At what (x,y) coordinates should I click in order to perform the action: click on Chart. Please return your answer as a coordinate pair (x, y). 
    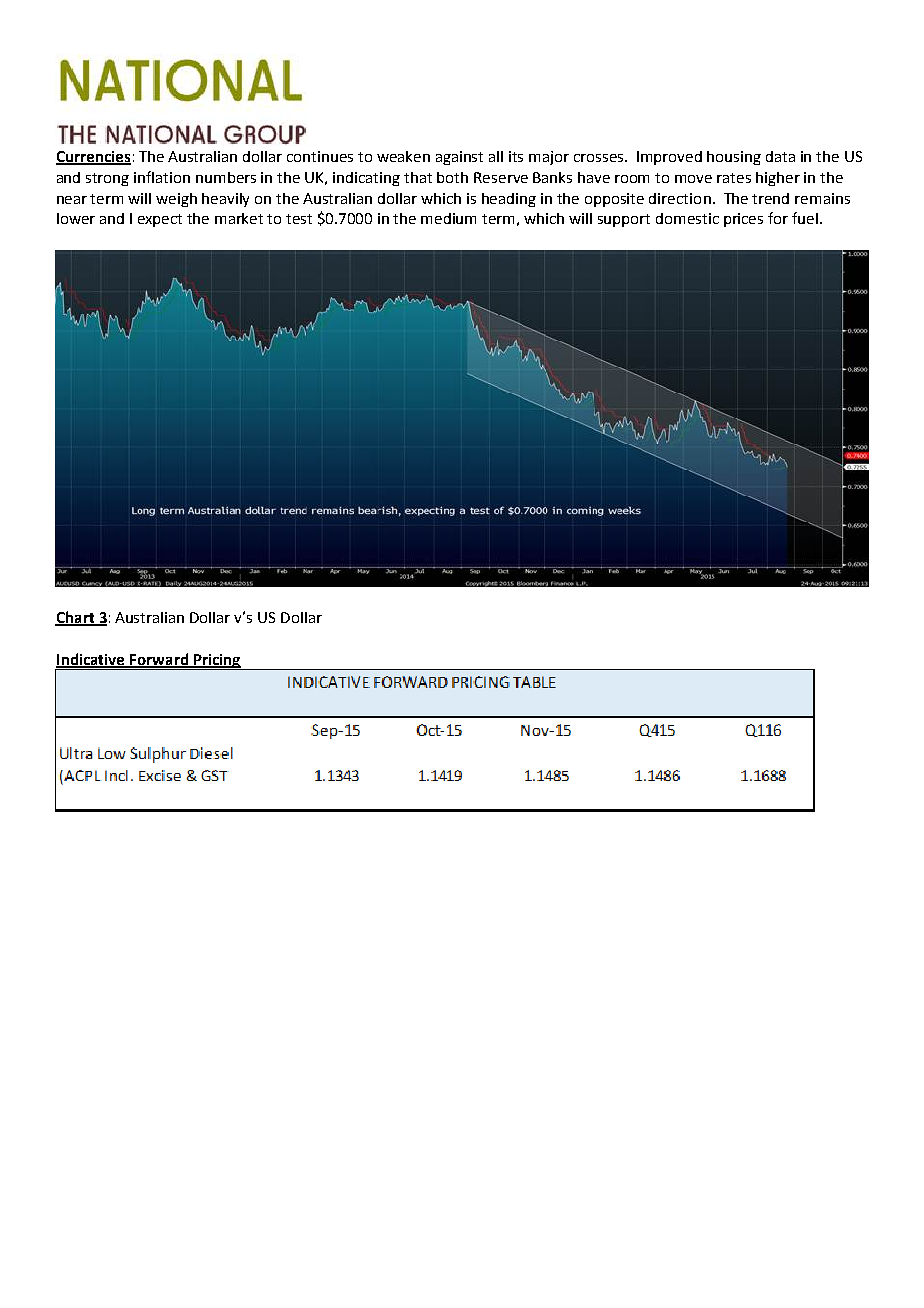
    Looking at the image, I should click on (76, 618).
